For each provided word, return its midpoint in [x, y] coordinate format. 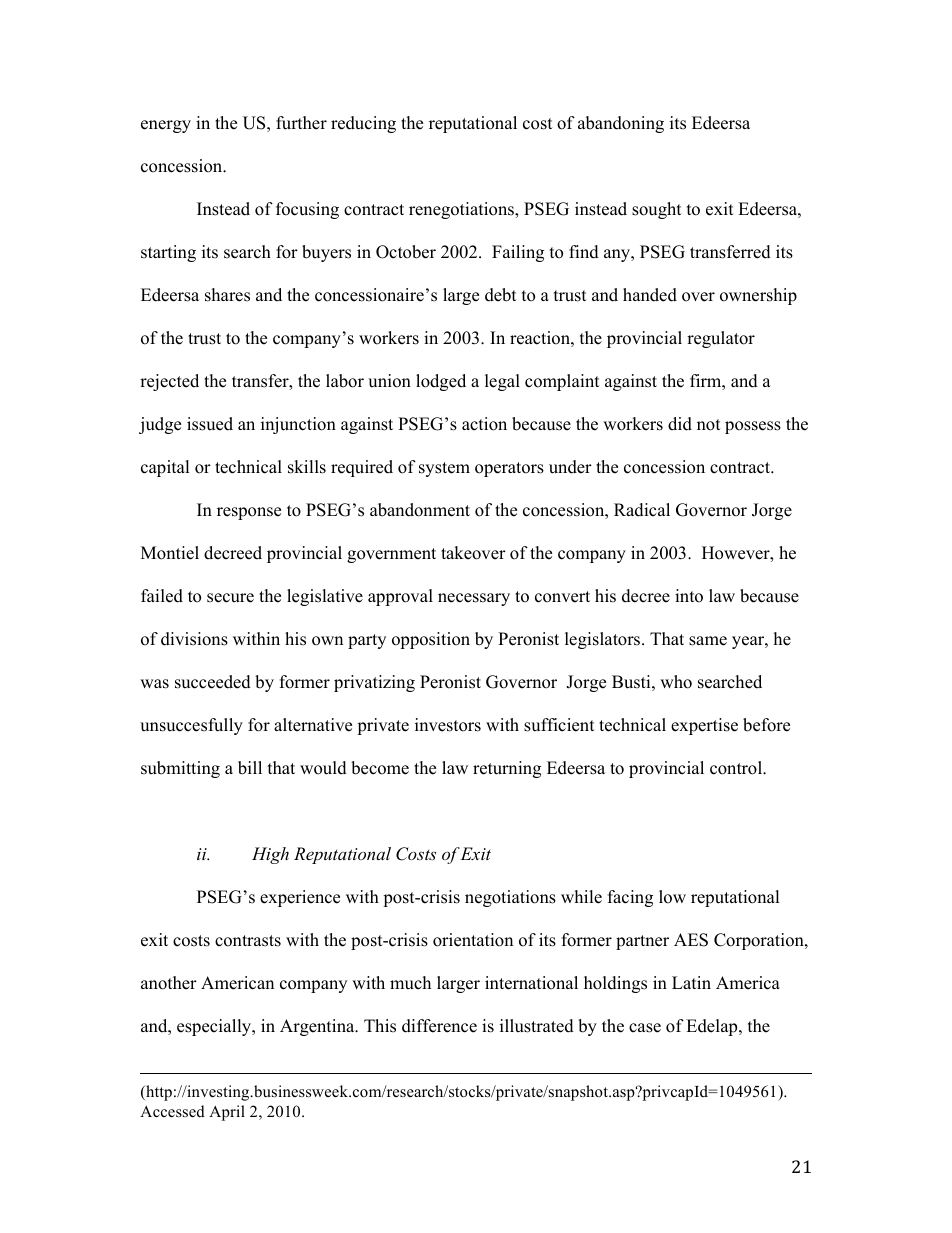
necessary [474, 599]
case [645, 1028]
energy [166, 126]
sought [657, 210]
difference [439, 1026]
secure [230, 598]
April [227, 1113]
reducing [363, 124]
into [689, 596]
